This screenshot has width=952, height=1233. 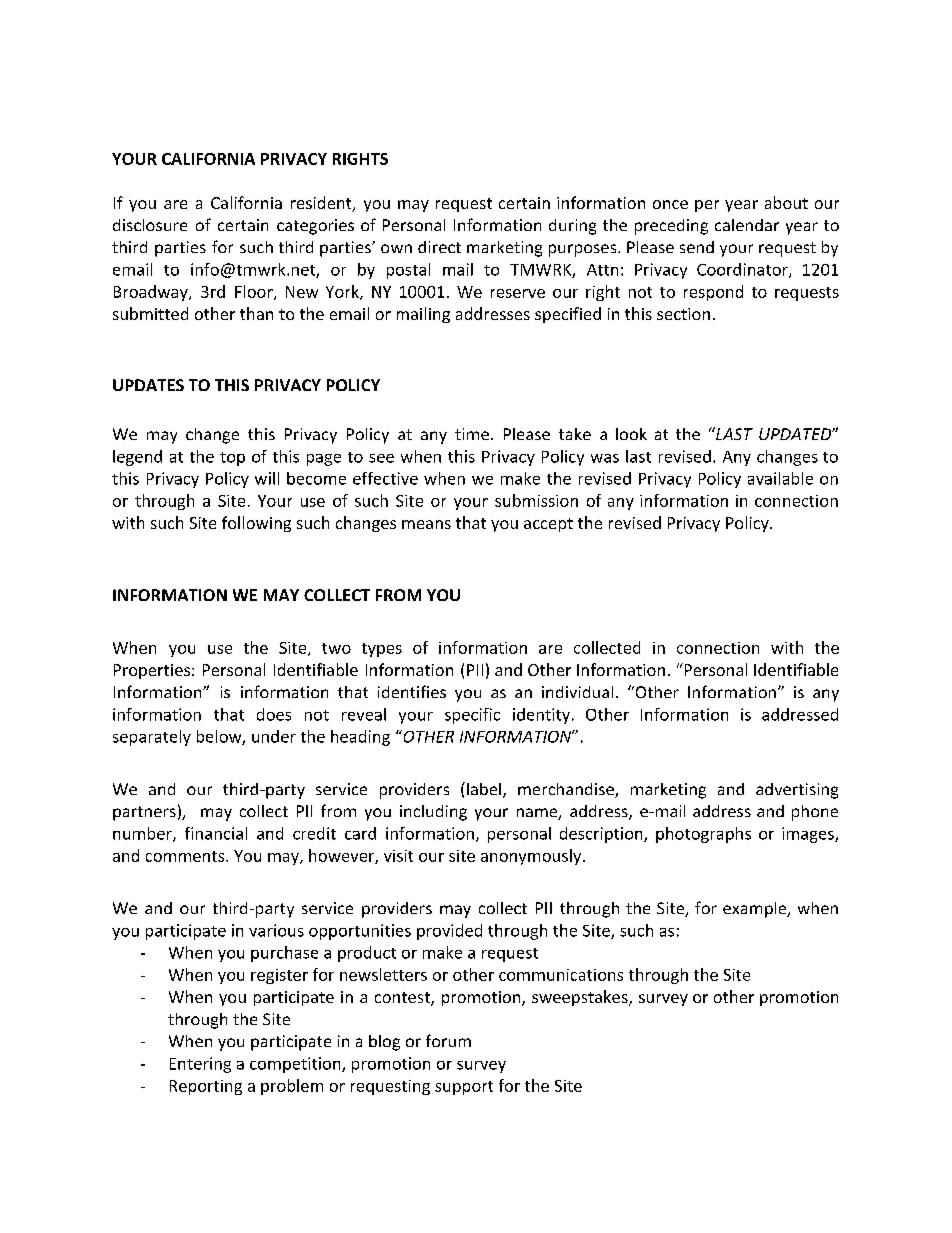 I want to click on Entering, so click(x=200, y=1065).
